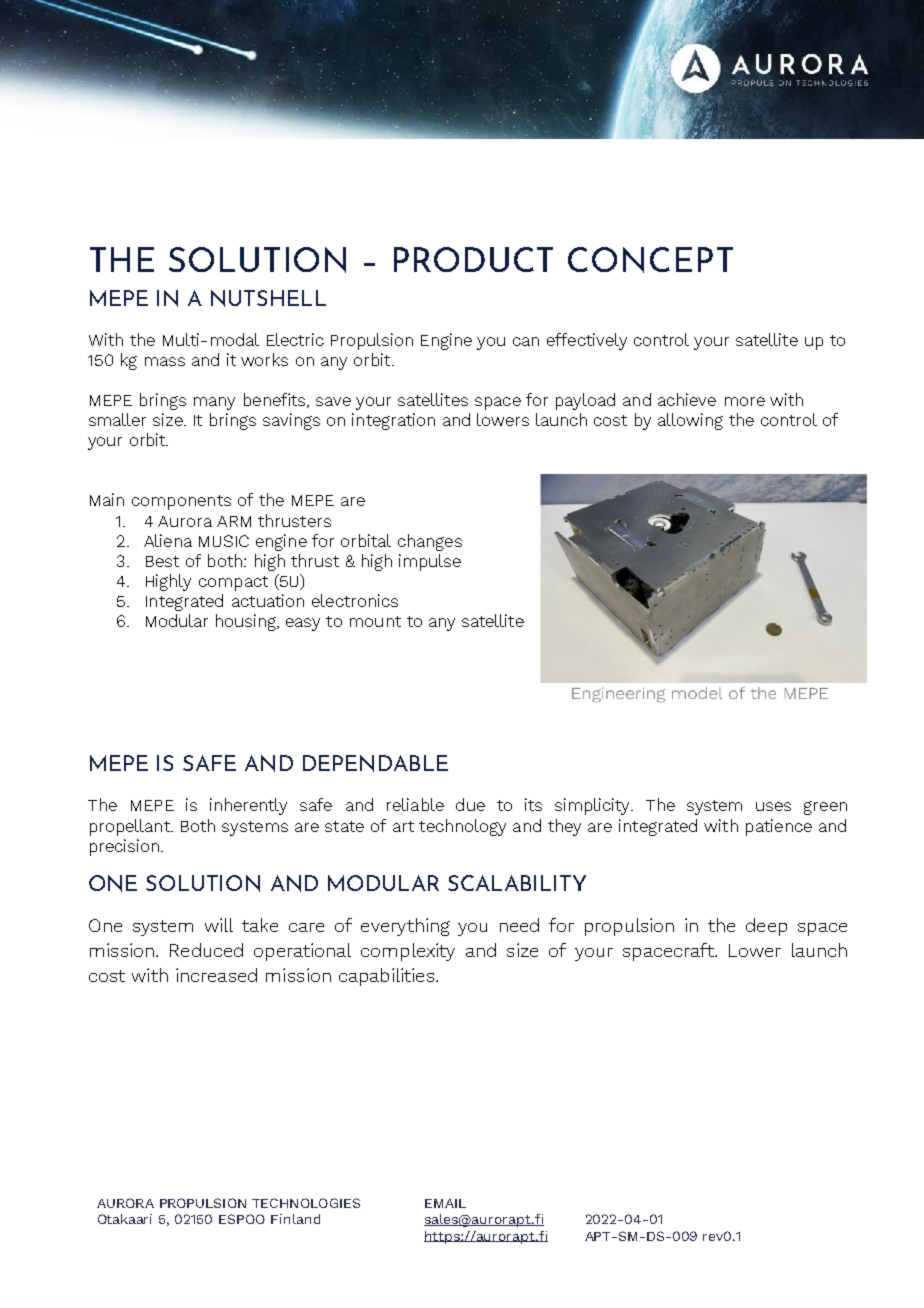 The height and width of the screenshot is (1308, 924). I want to click on inherently, so click(248, 806).
